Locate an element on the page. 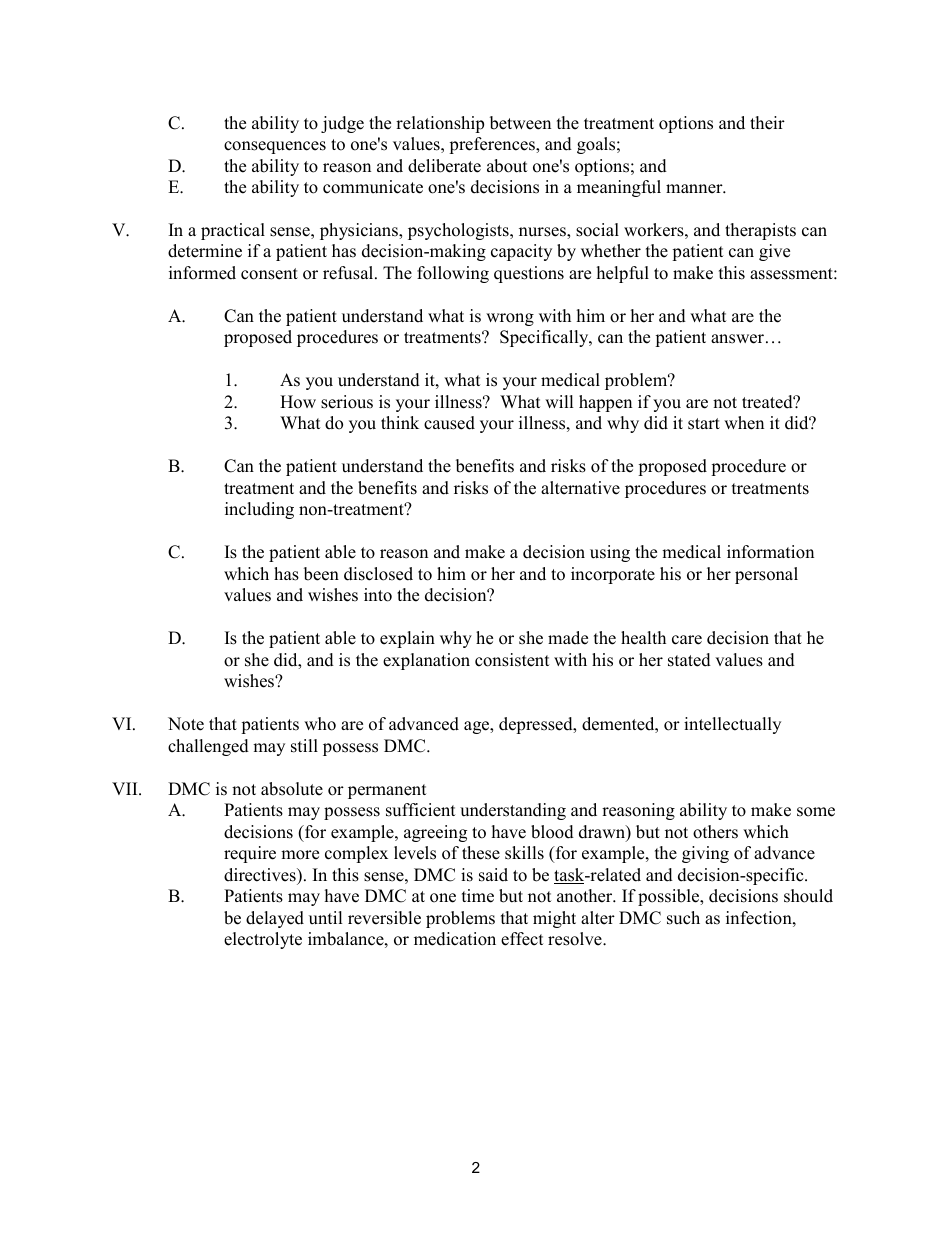 The width and height of the image is (952, 1233). wrong is located at coordinates (510, 319).
